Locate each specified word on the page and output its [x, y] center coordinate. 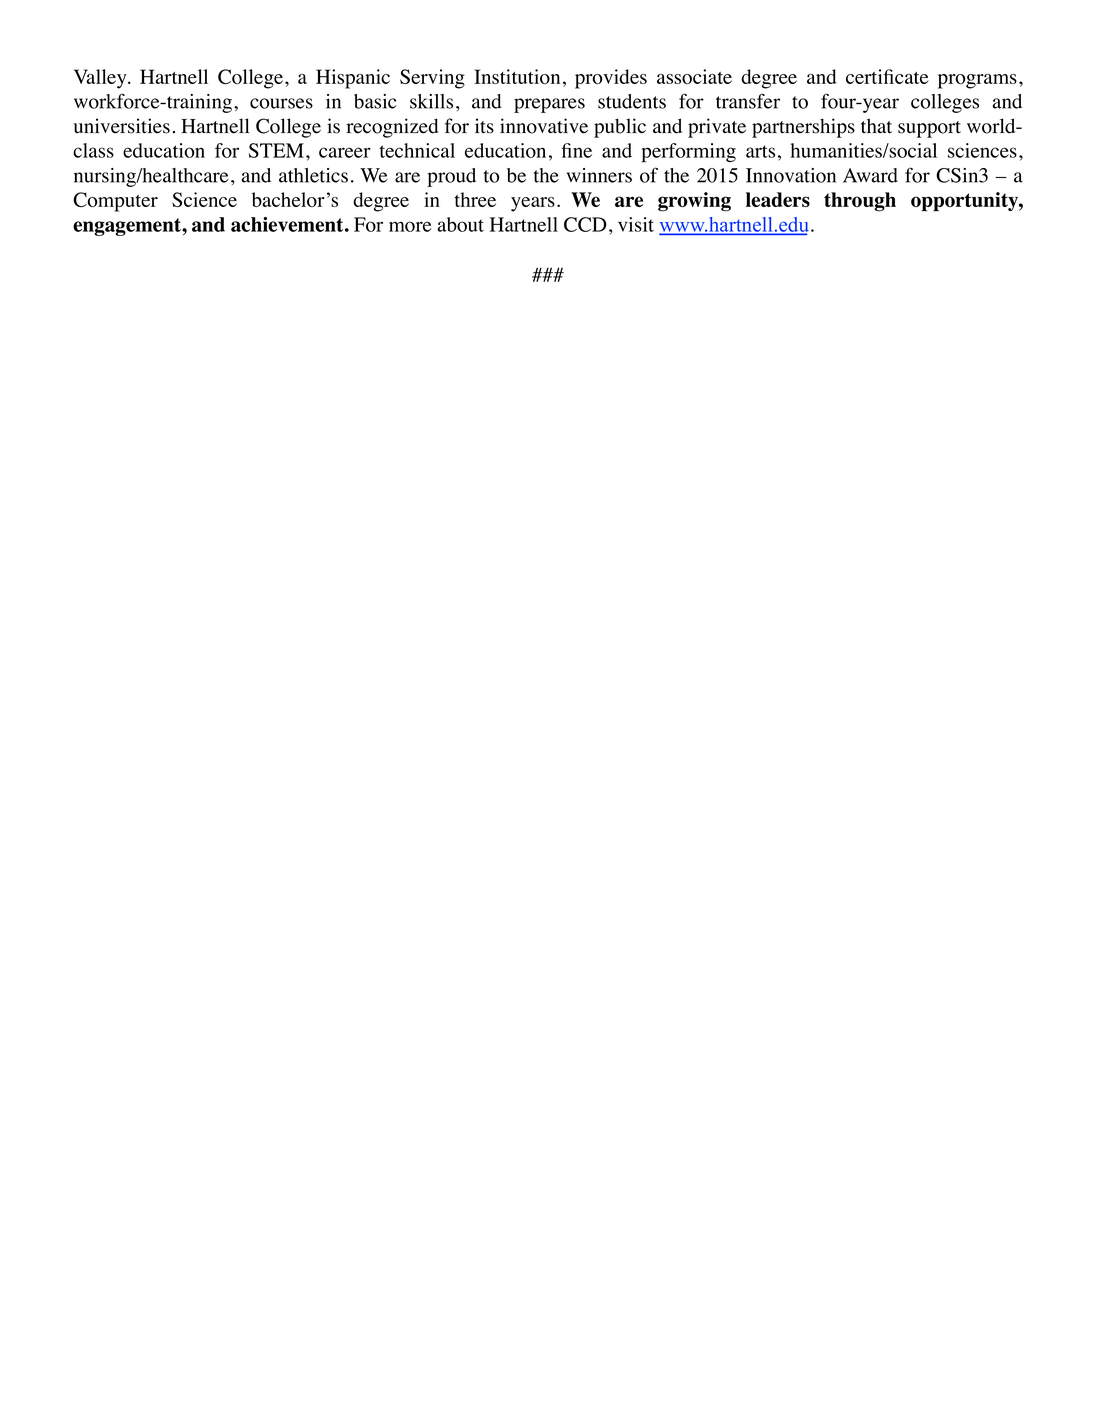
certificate [887, 76]
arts [760, 151]
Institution [517, 76]
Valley [101, 79]
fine [576, 150]
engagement [128, 227]
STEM [276, 150]
